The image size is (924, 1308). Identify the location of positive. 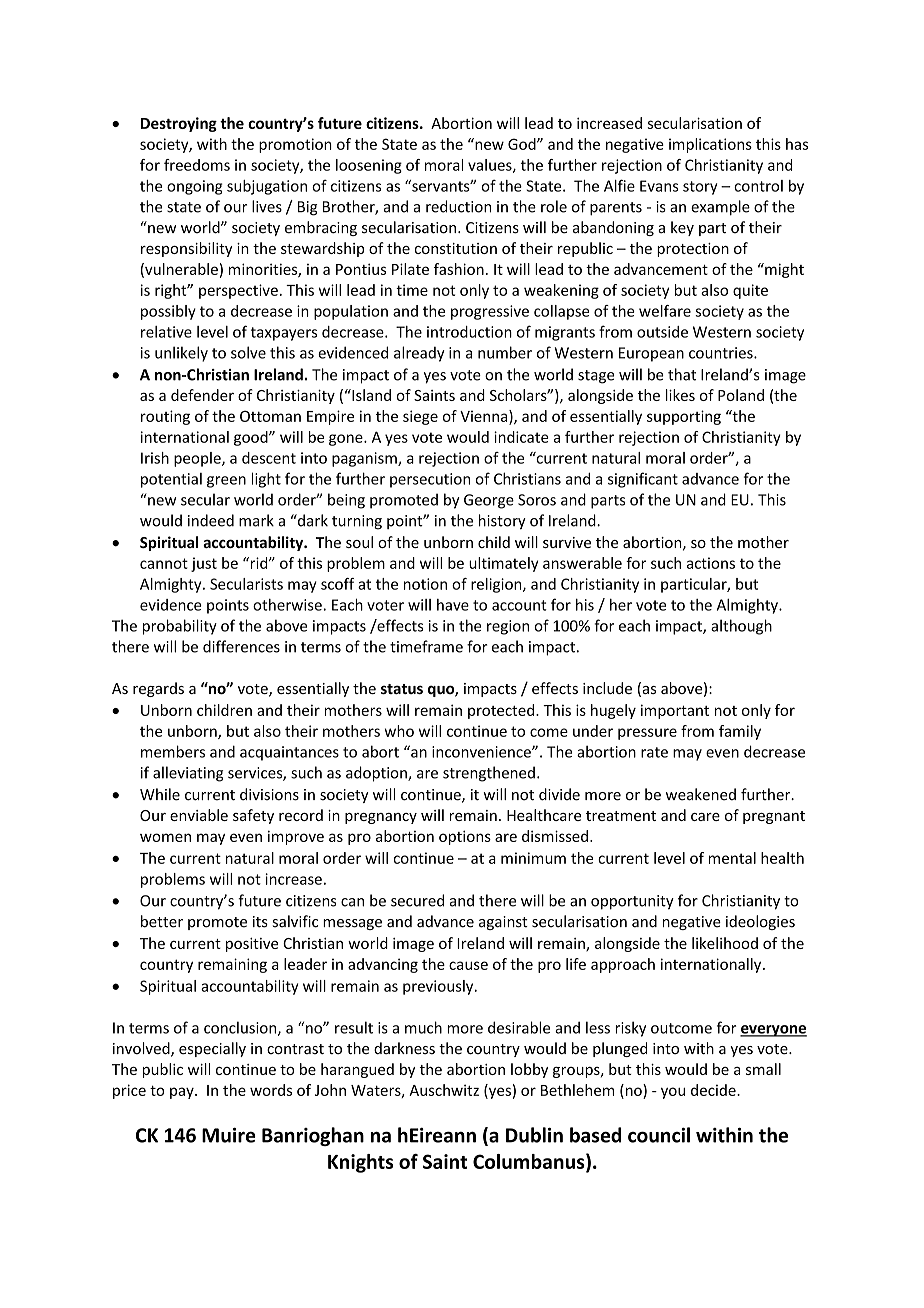
(252, 945).
